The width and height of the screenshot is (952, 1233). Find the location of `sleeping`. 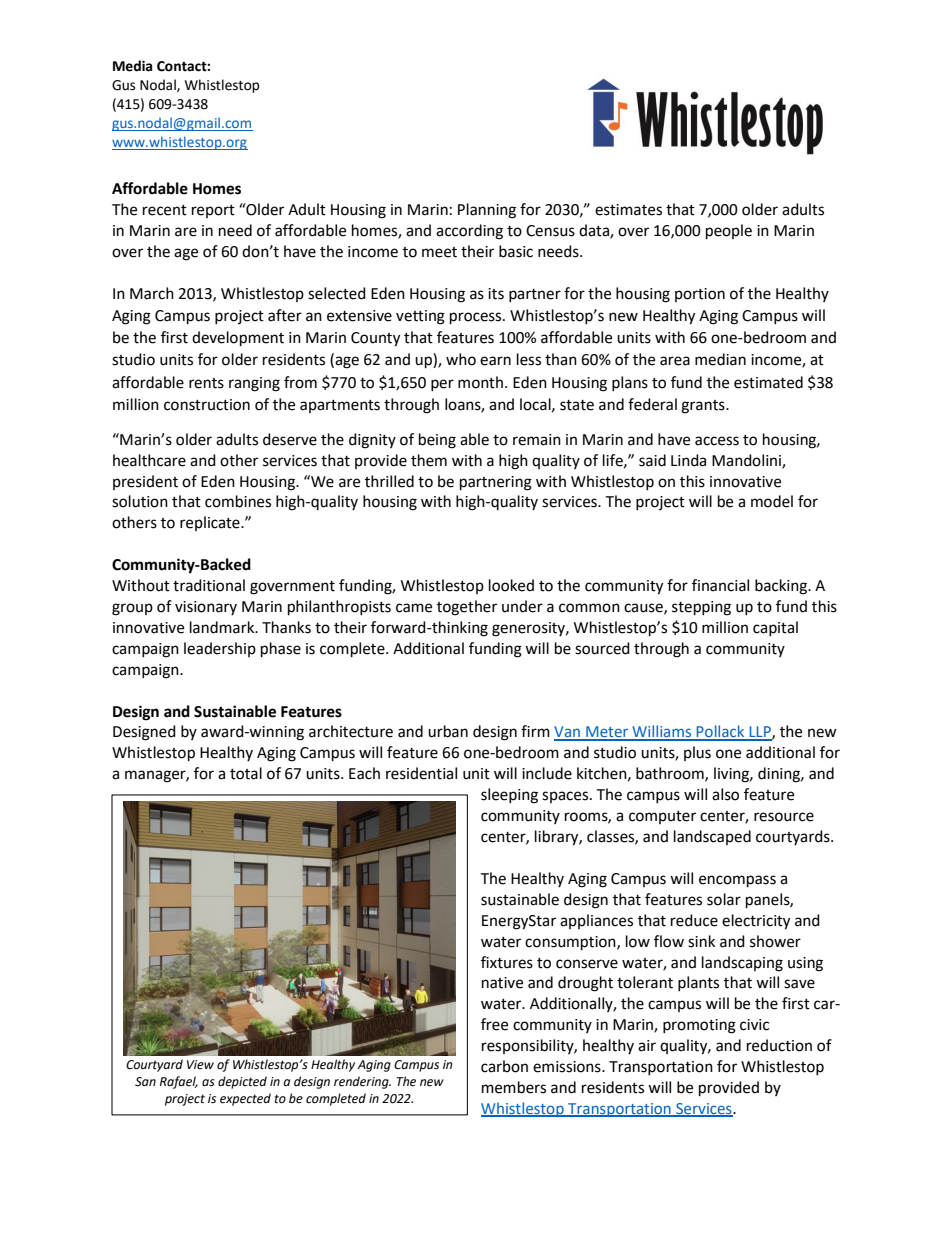

sleeping is located at coordinates (509, 796).
